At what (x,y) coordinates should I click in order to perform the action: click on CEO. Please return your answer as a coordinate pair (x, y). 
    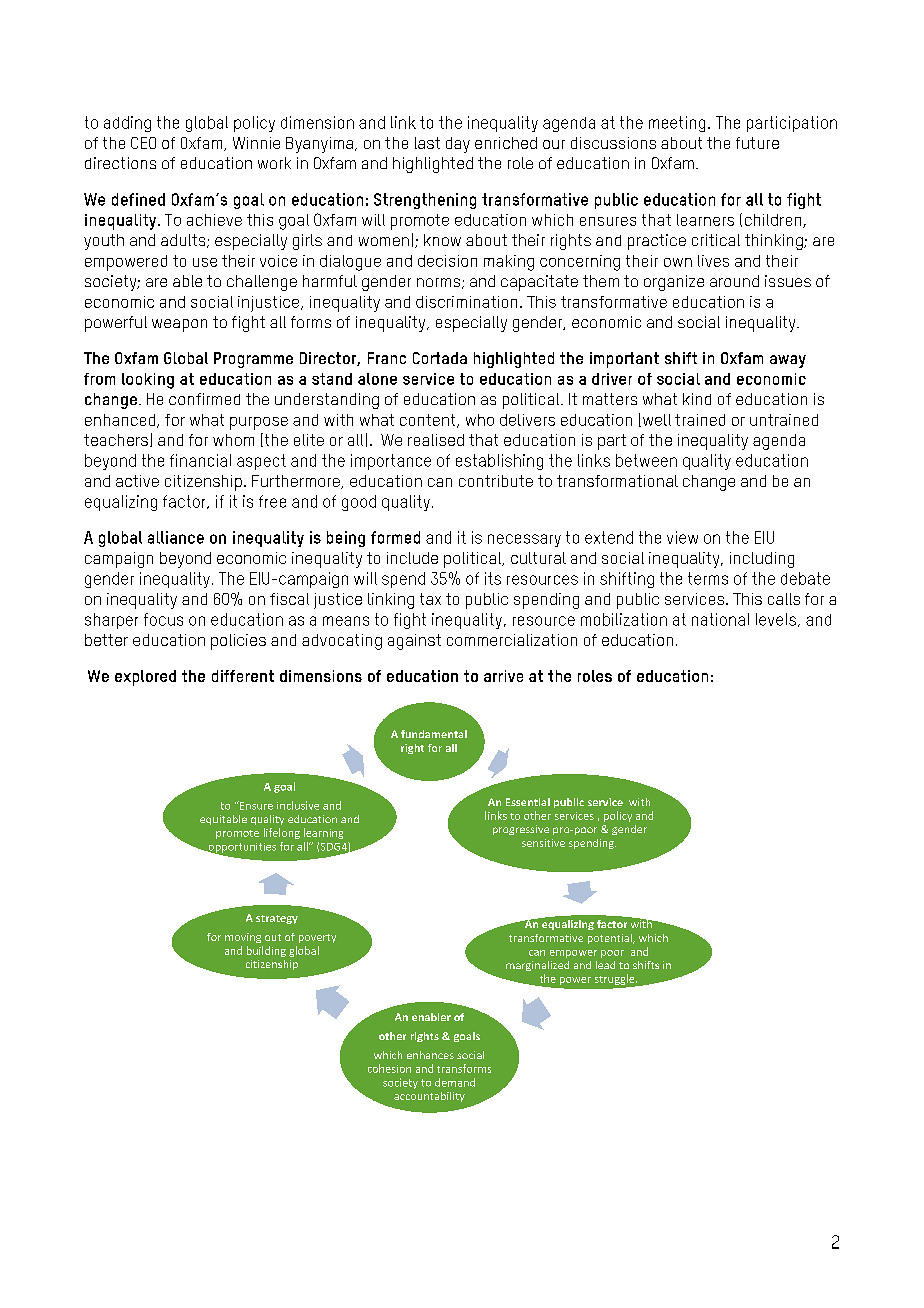
    Looking at the image, I should click on (143, 143).
